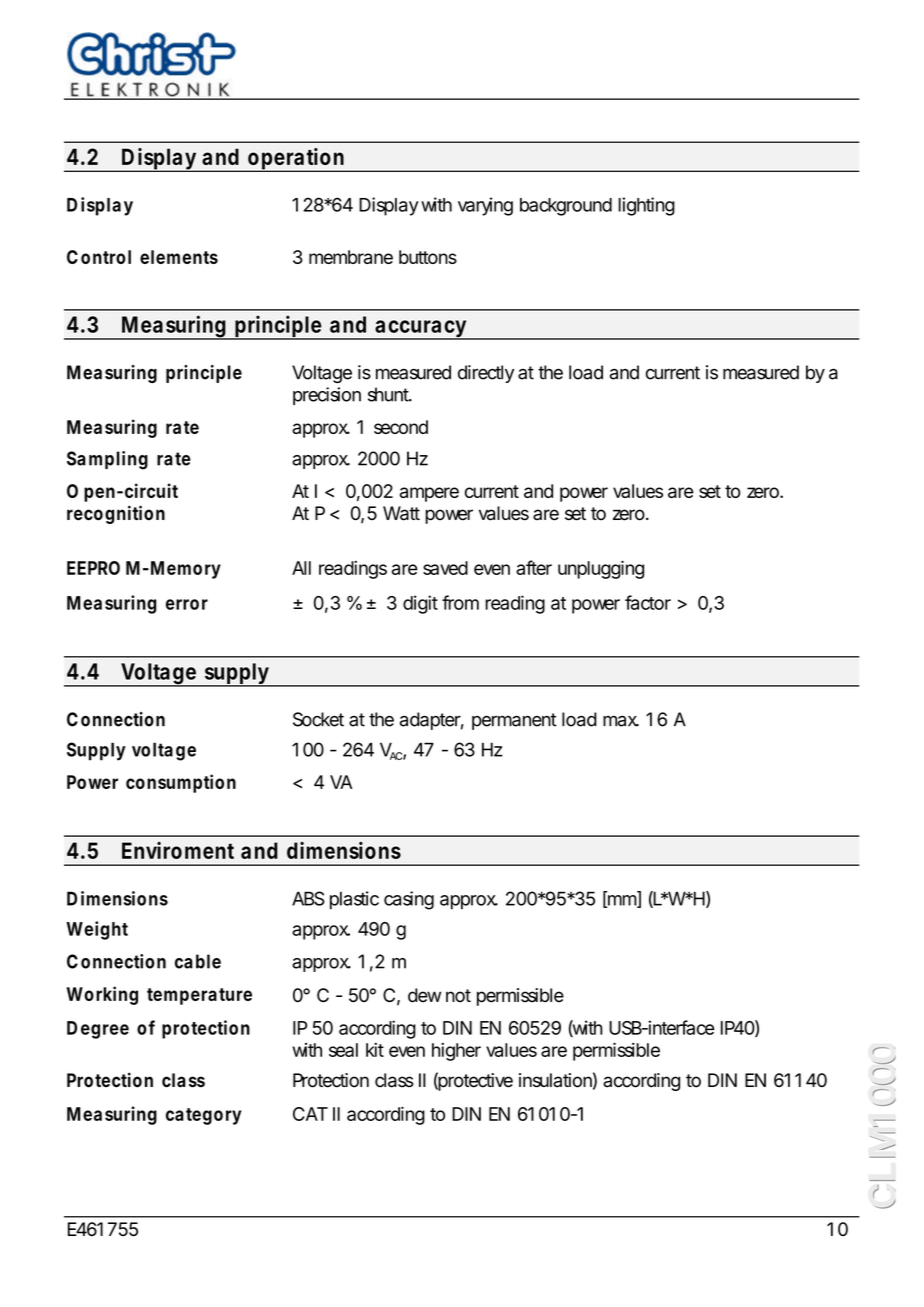  Describe the element at coordinates (178, 850) in the screenshot. I see `Enviroment` at that location.
